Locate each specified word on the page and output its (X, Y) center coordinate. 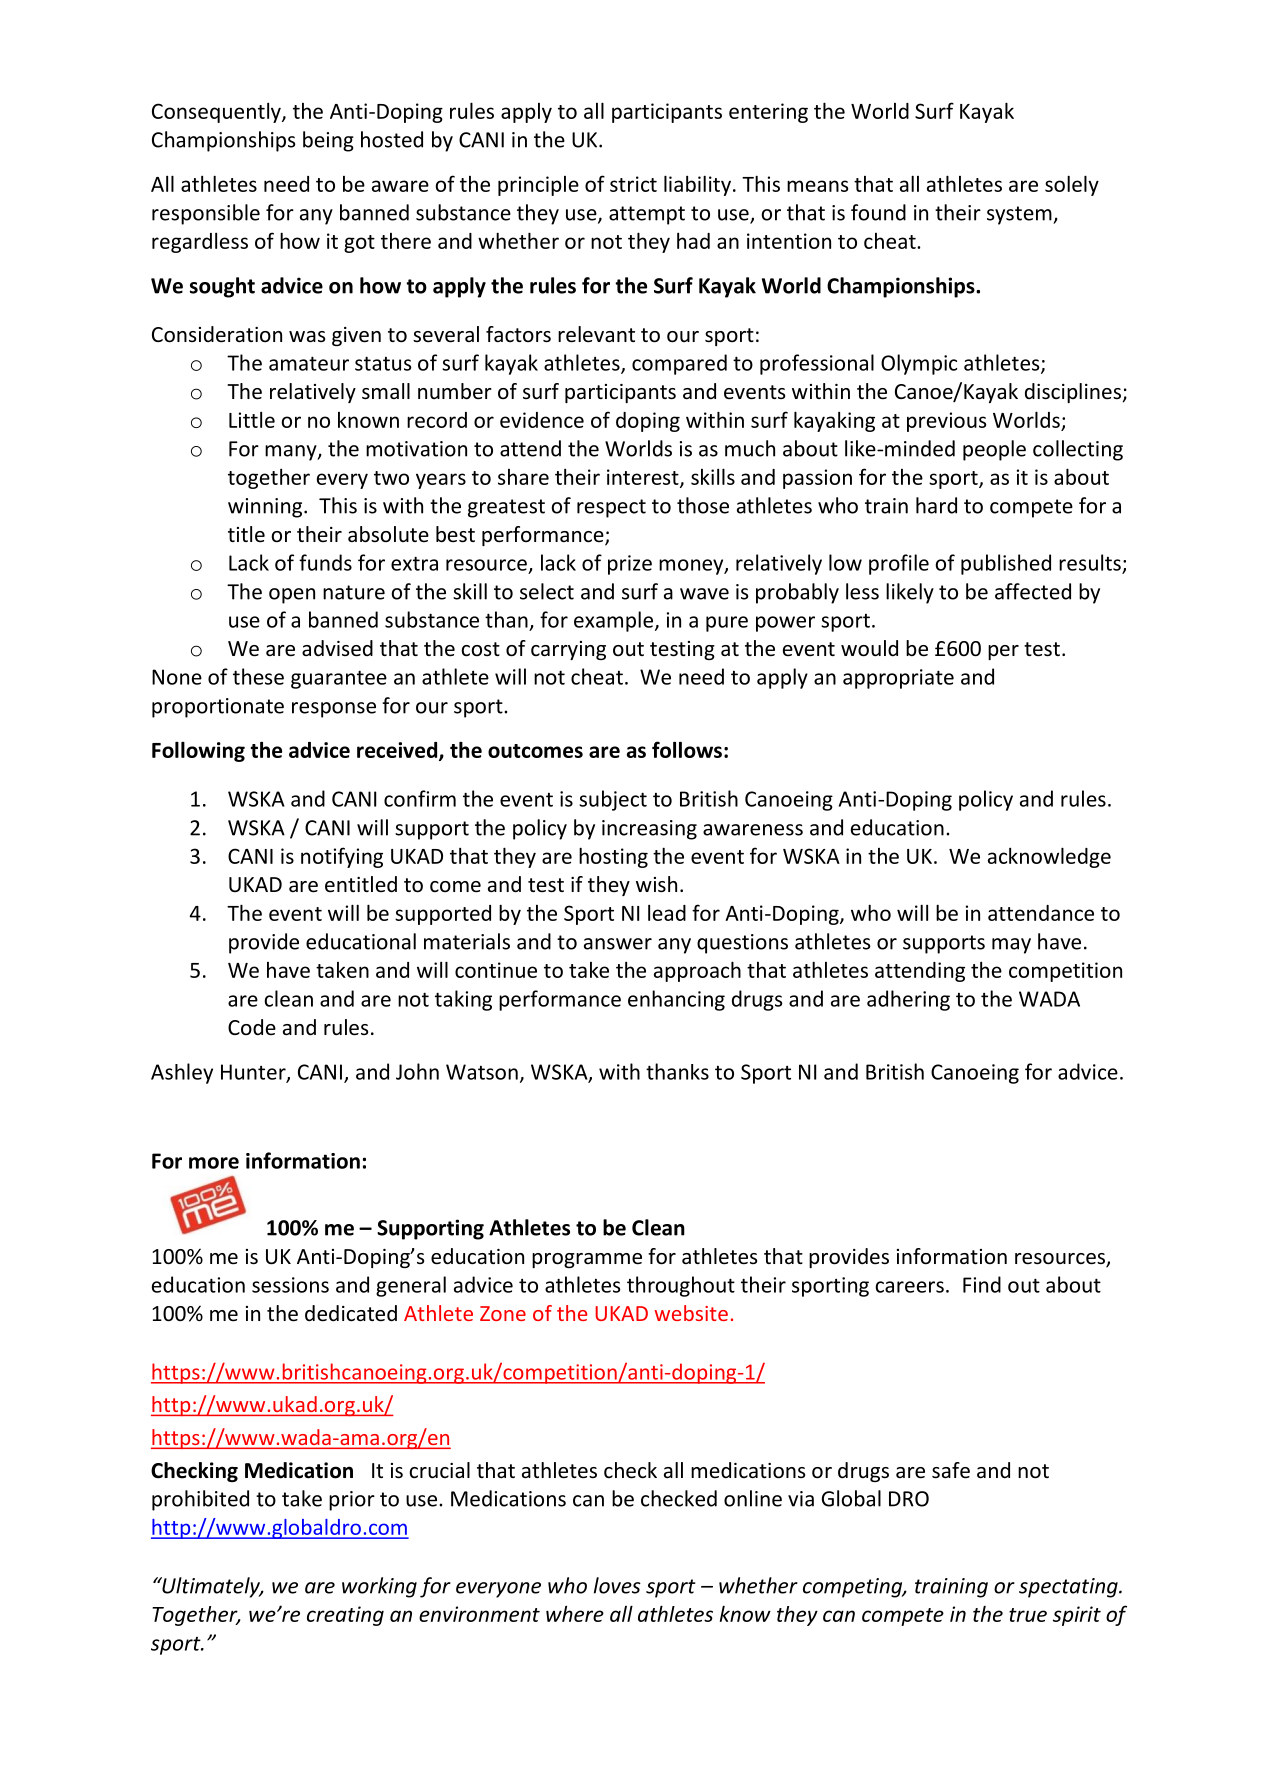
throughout (681, 1286)
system (1020, 215)
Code (252, 1027)
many (292, 453)
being (328, 141)
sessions (290, 1285)
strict (633, 184)
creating (345, 1616)
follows (687, 749)
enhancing (676, 1000)
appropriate (898, 679)
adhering (908, 1000)
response (334, 710)
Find (982, 1284)
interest (644, 478)
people (994, 450)
